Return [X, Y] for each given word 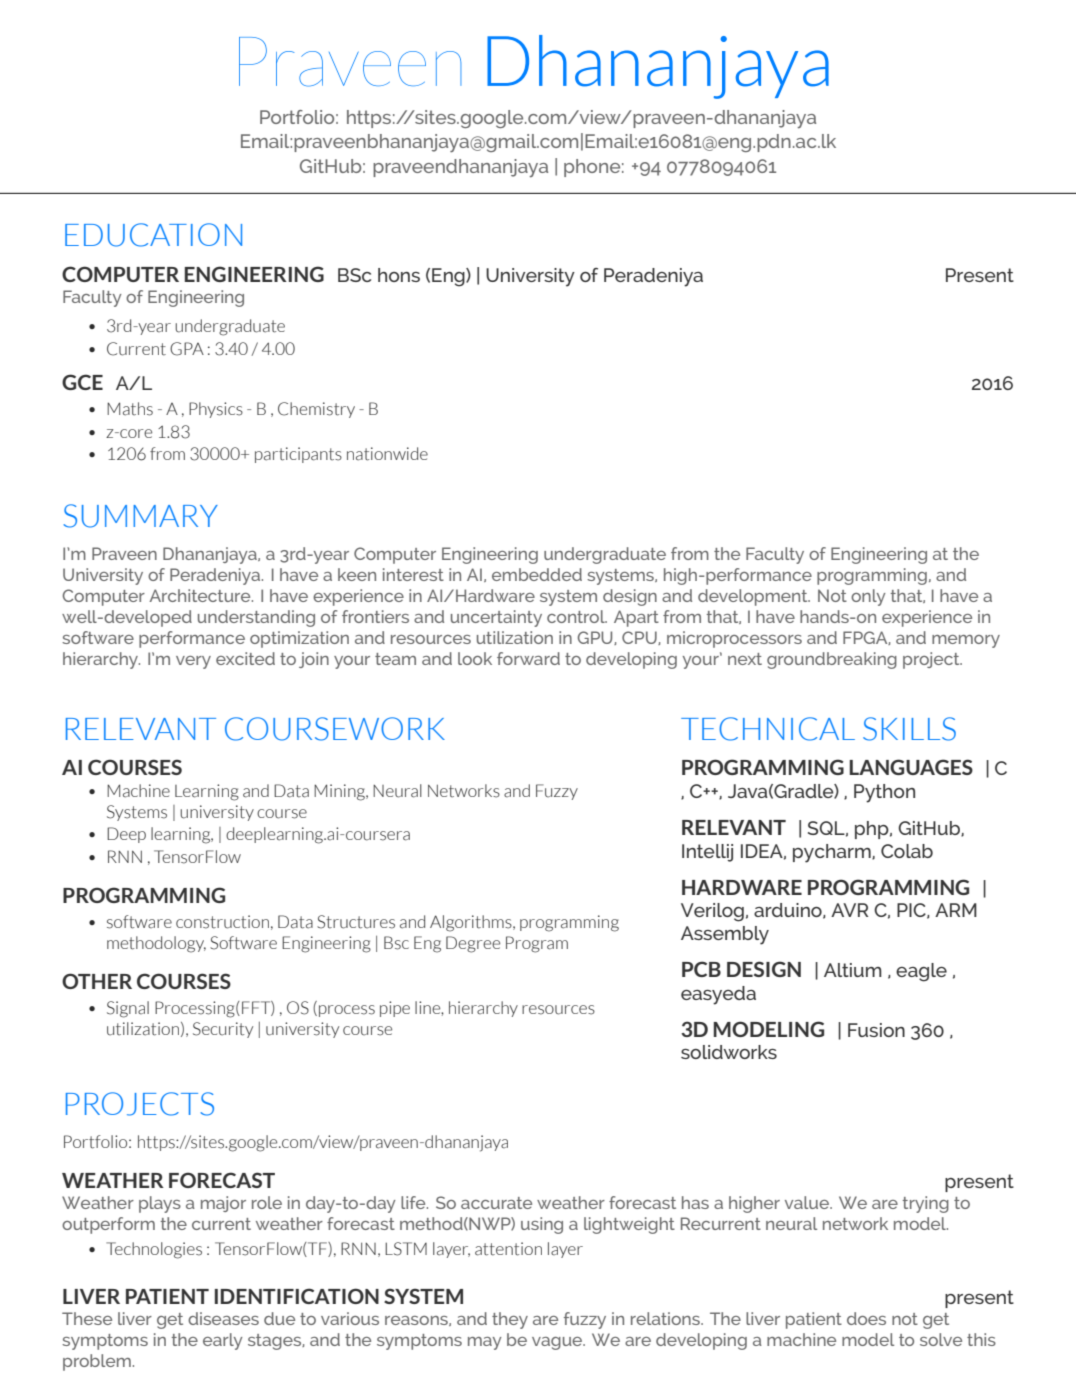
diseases [223, 1318]
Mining [340, 792]
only [868, 597]
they [510, 1320]
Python [884, 793]
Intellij [707, 853]
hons [399, 275]
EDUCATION [153, 235]
